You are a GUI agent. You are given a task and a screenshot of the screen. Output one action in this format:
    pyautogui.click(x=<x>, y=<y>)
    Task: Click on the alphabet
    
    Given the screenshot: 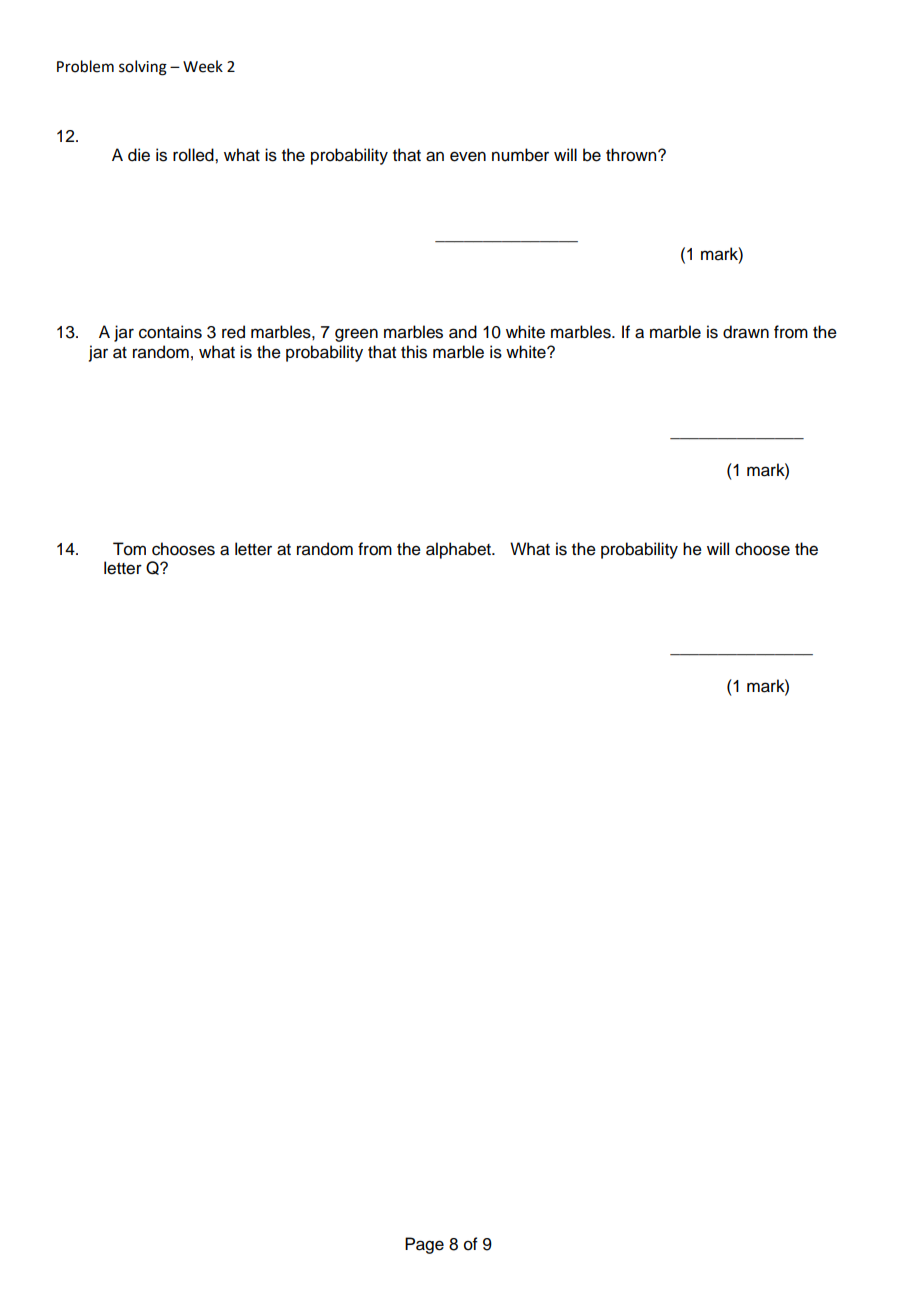 What is the action you would take?
    pyautogui.click(x=459, y=550)
